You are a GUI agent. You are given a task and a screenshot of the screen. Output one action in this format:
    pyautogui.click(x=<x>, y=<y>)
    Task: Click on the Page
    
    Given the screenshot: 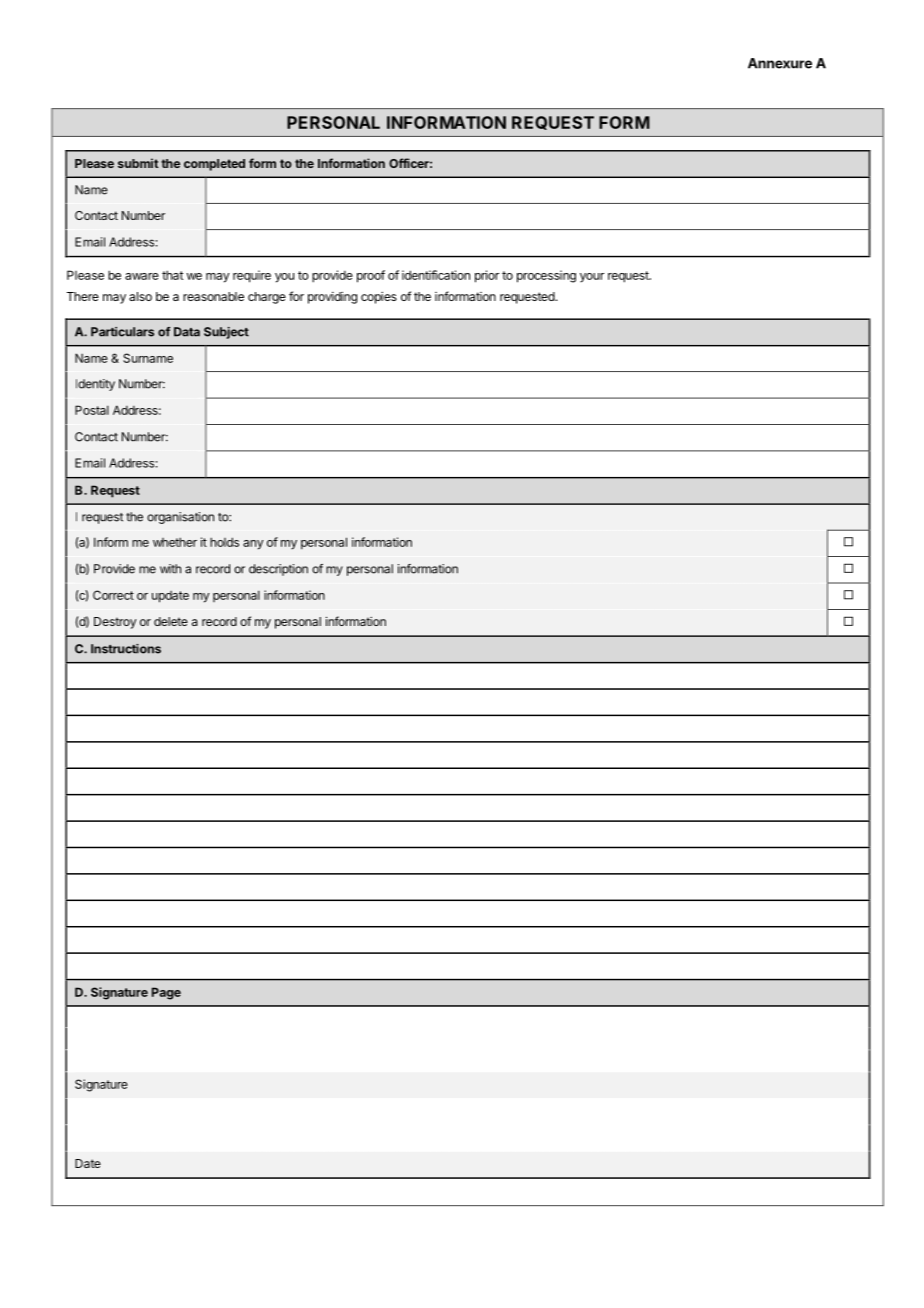 What is the action you would take?
    pyautogui.click(x=166, y=993)
